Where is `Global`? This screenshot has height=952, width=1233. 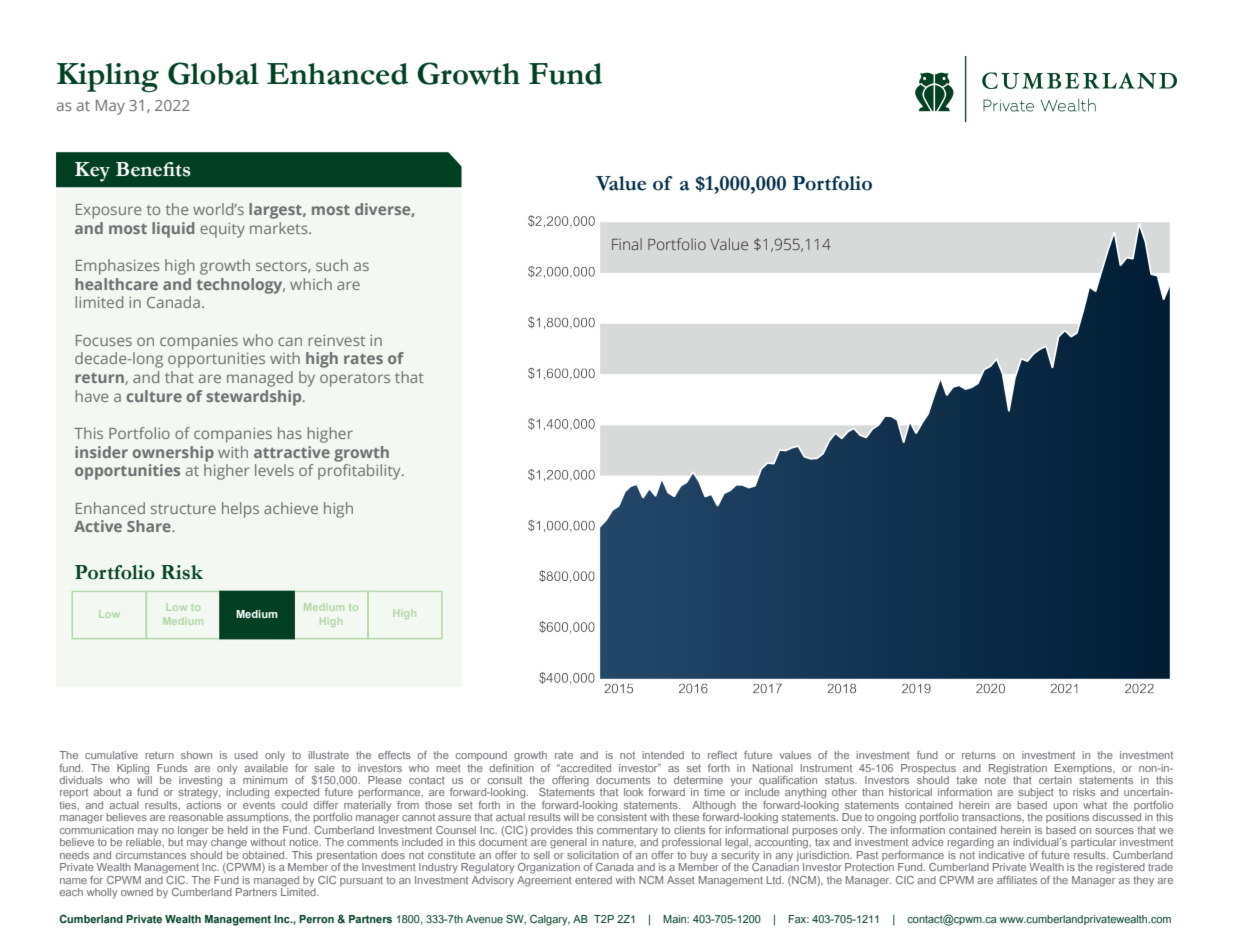 Global is located at coordinates (213, 73).
